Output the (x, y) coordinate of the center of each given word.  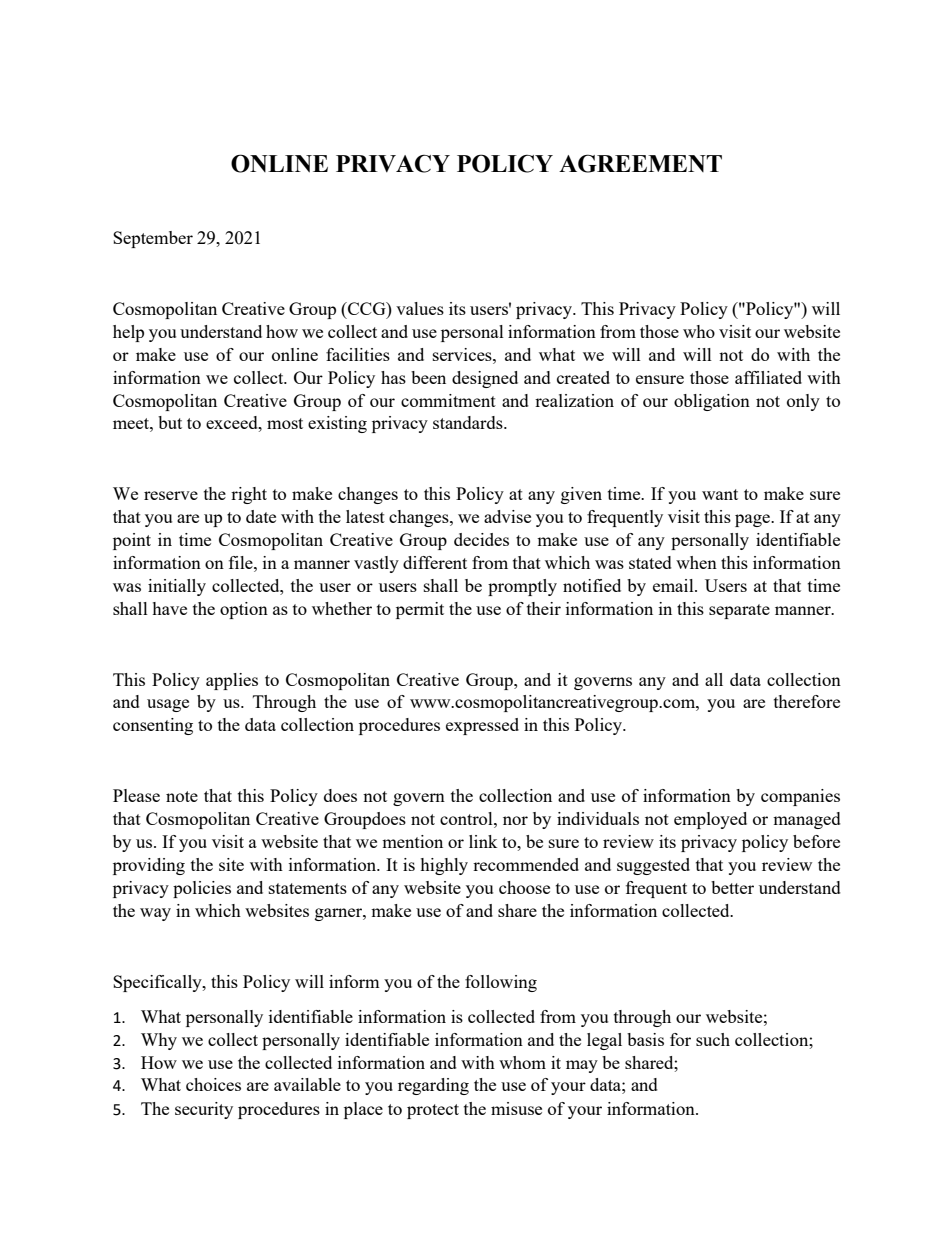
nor (515, 820)
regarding (433, 1086)
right (249, 495)
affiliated (768, 377)
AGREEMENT (640, 163)
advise (507, 516)
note (182, 796)
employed (710, 820)
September (153, 239)
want (720, 494)
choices (213, 1084)
